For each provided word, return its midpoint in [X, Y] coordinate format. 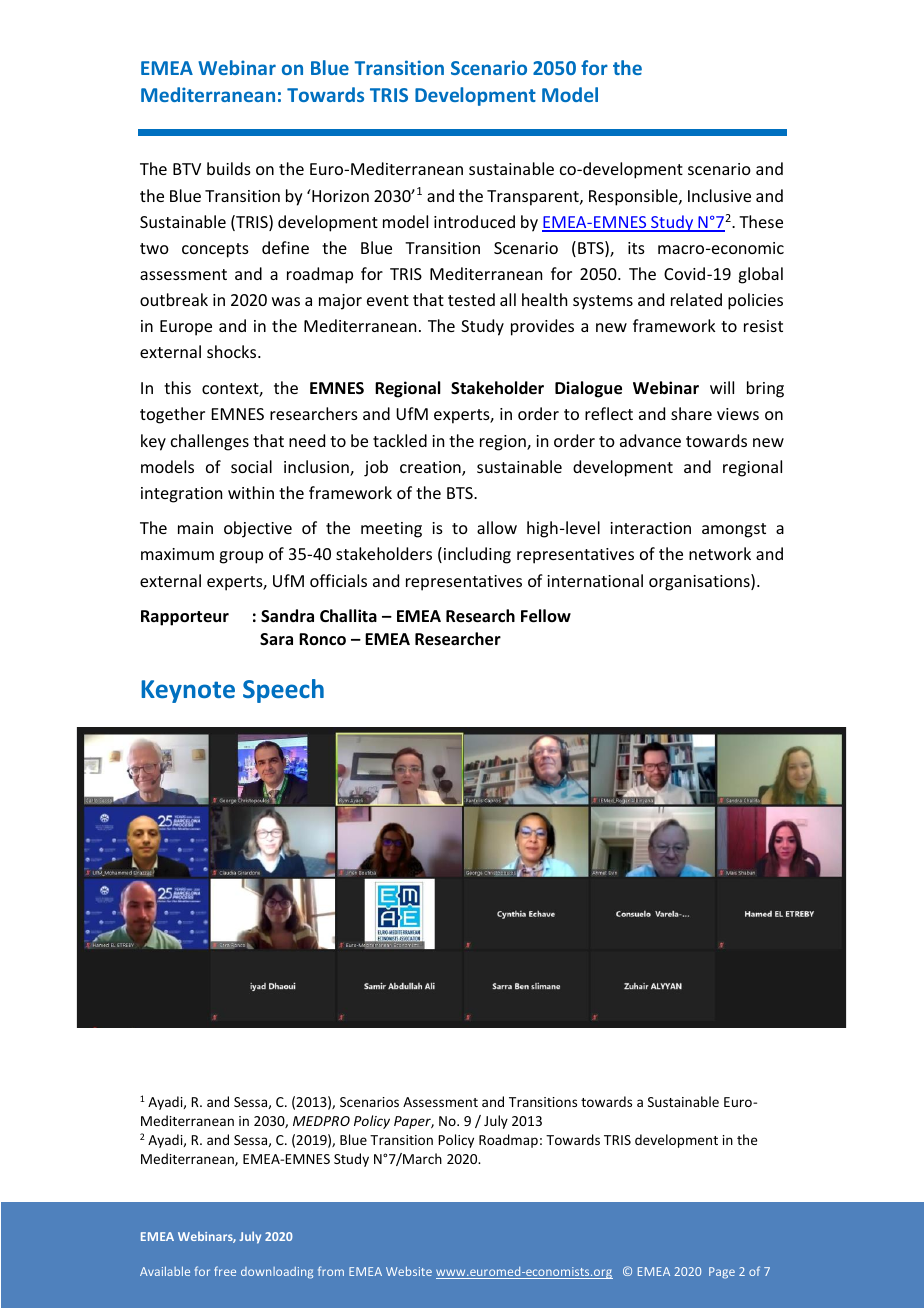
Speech [283, 691]
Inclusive [719, 195]
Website [409, 1271]
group [241, 557]
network [720, 553]
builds [229, 168]
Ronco [322, 639]
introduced [474, 221]
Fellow [546, 616]
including [477, 555]
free [225, 1271]
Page [722, 1273]
